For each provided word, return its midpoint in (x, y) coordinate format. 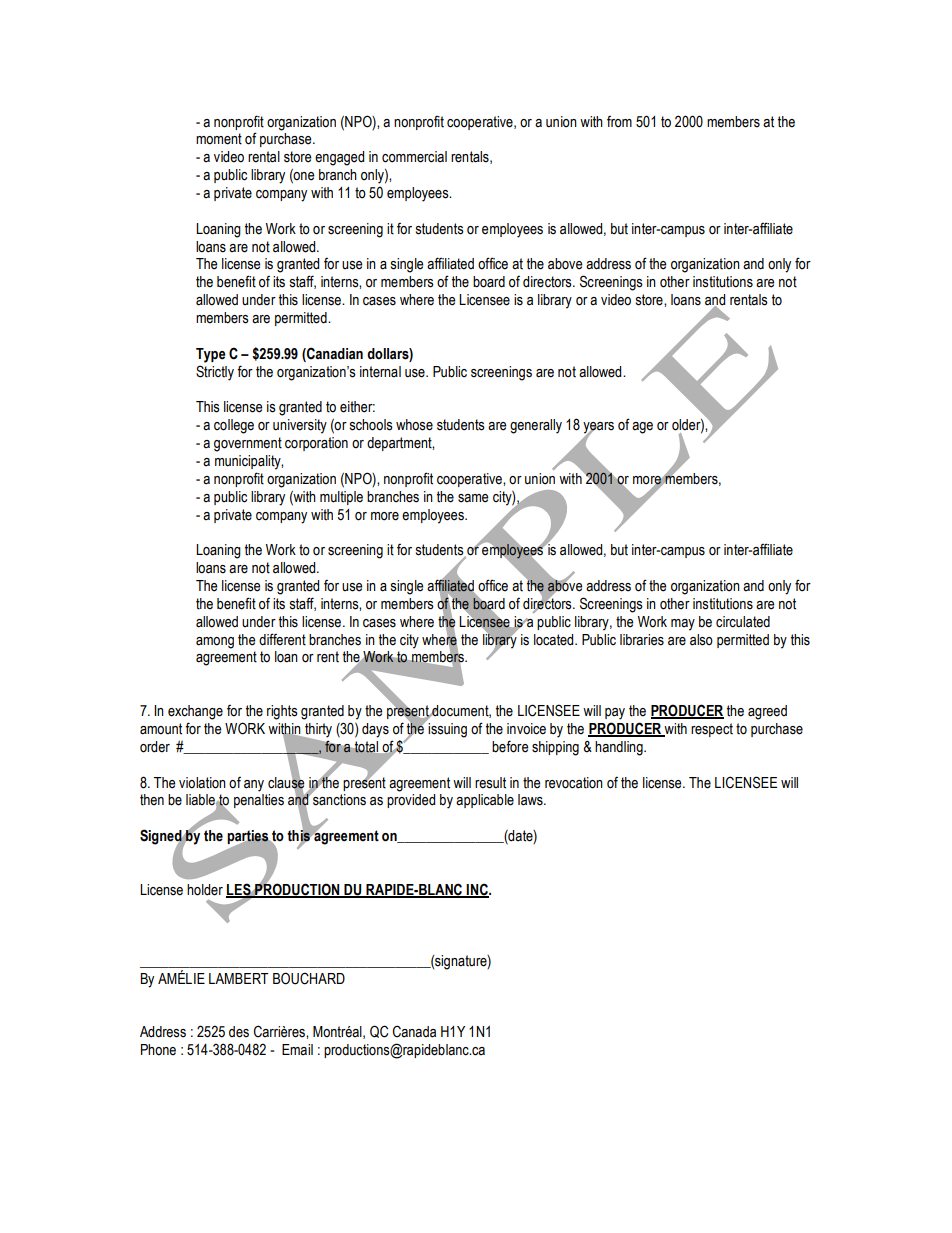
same (473, 498)
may (683, 625)
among (215, 643)
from (619, 122)
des (239, 1032)
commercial (414, 157)
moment (219, 139)
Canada (414, 1031)
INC (477, 890)
